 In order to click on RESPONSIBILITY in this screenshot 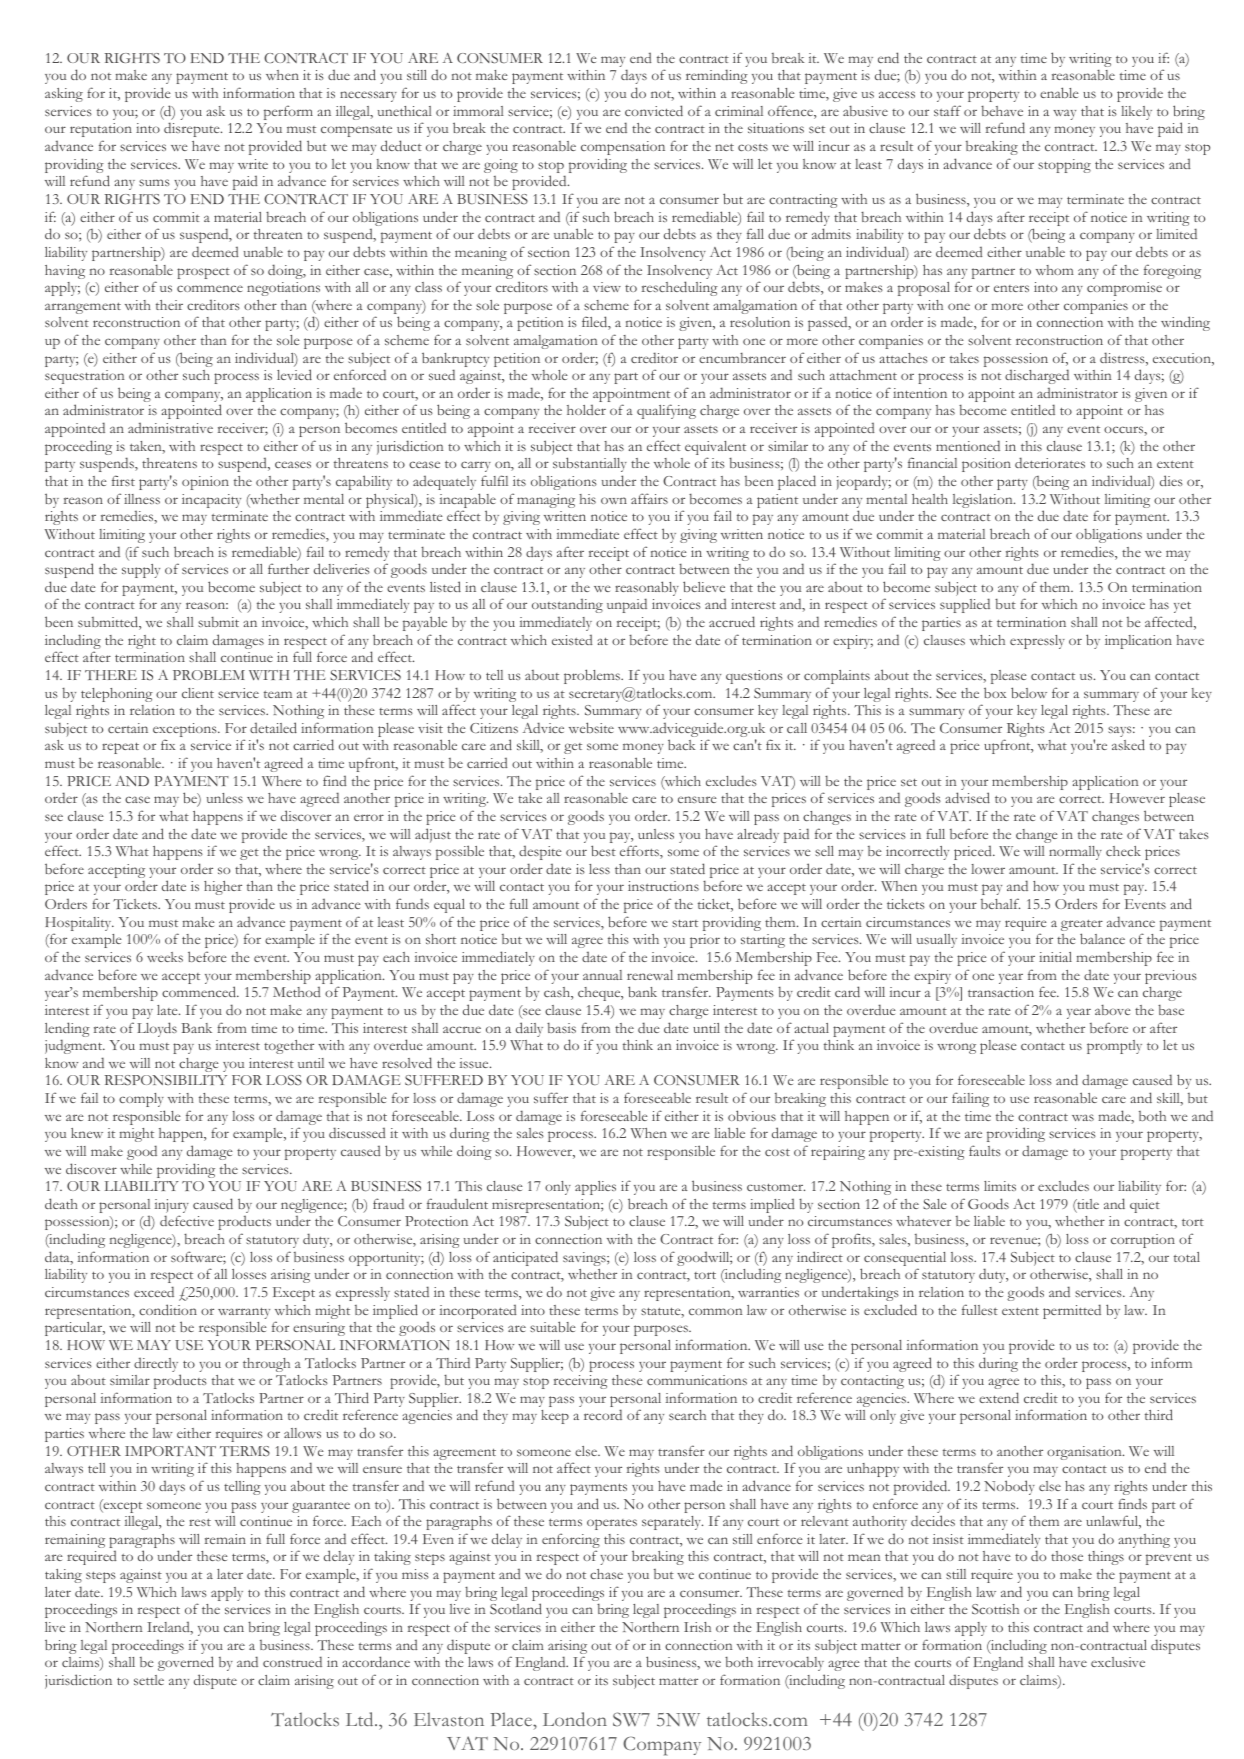, I will do `click(166, 1080)`.
